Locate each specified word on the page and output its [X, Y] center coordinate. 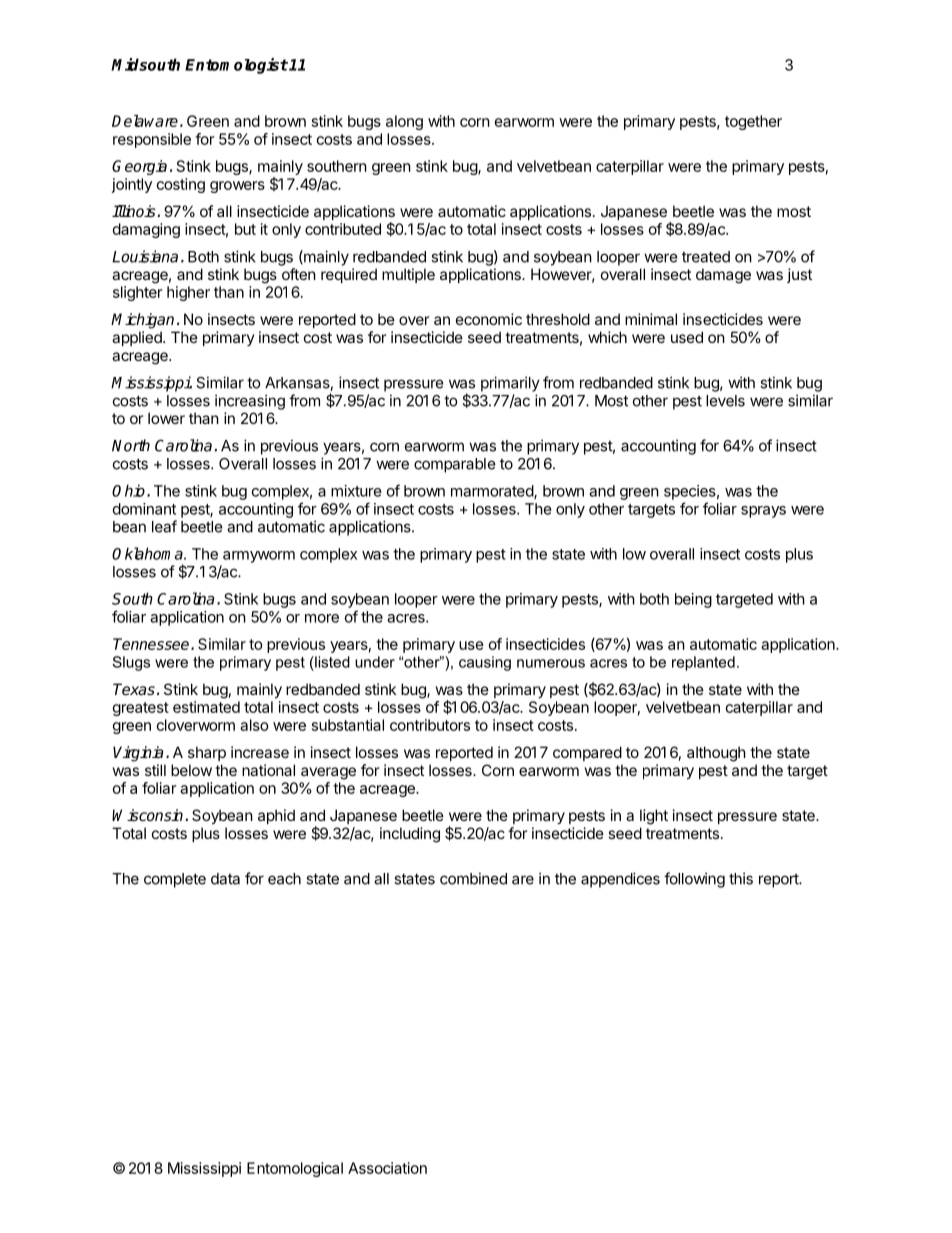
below [191, 770]
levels [725, 401]
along [404, 122]
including [410, 835]
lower [166, 418]
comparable [455, 465]
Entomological [295, 1169]
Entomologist [236, 66]
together [753, 122]
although [716, 754]
